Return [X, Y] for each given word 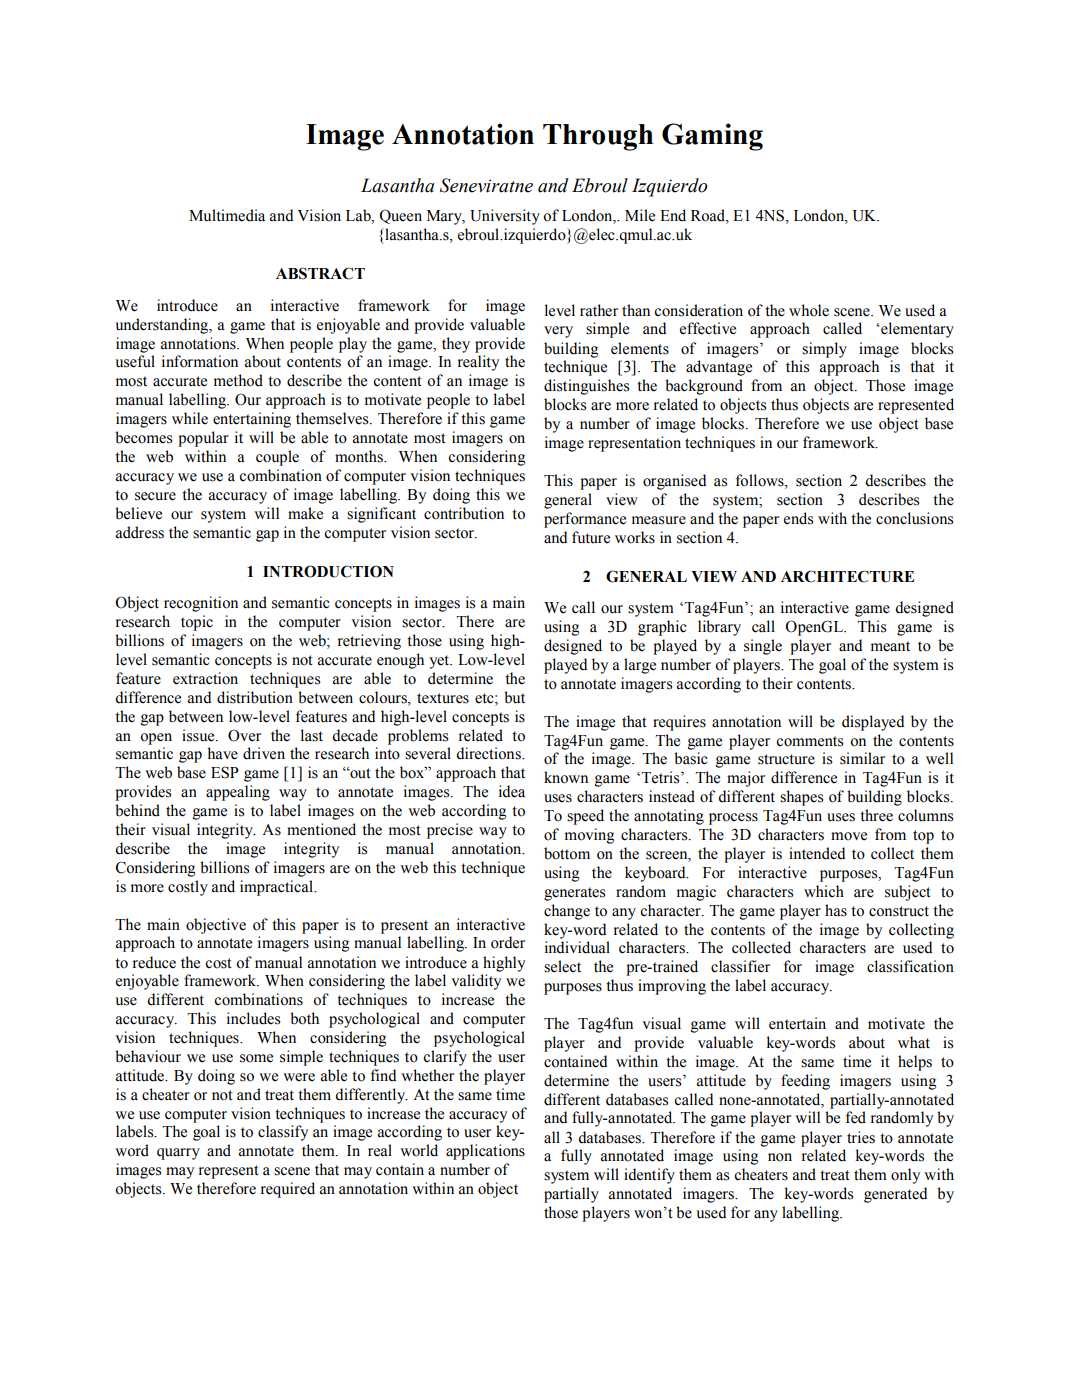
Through [598, 137]
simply [824, 350]
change [567, 912]
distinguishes [586, 387]
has [836, 910]
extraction [205, 678]
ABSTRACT [320, 273]
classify [283, 1133]
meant [890, 646]
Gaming [712, 137]
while [190, 418]
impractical [277, 888]
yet [440, 662]
